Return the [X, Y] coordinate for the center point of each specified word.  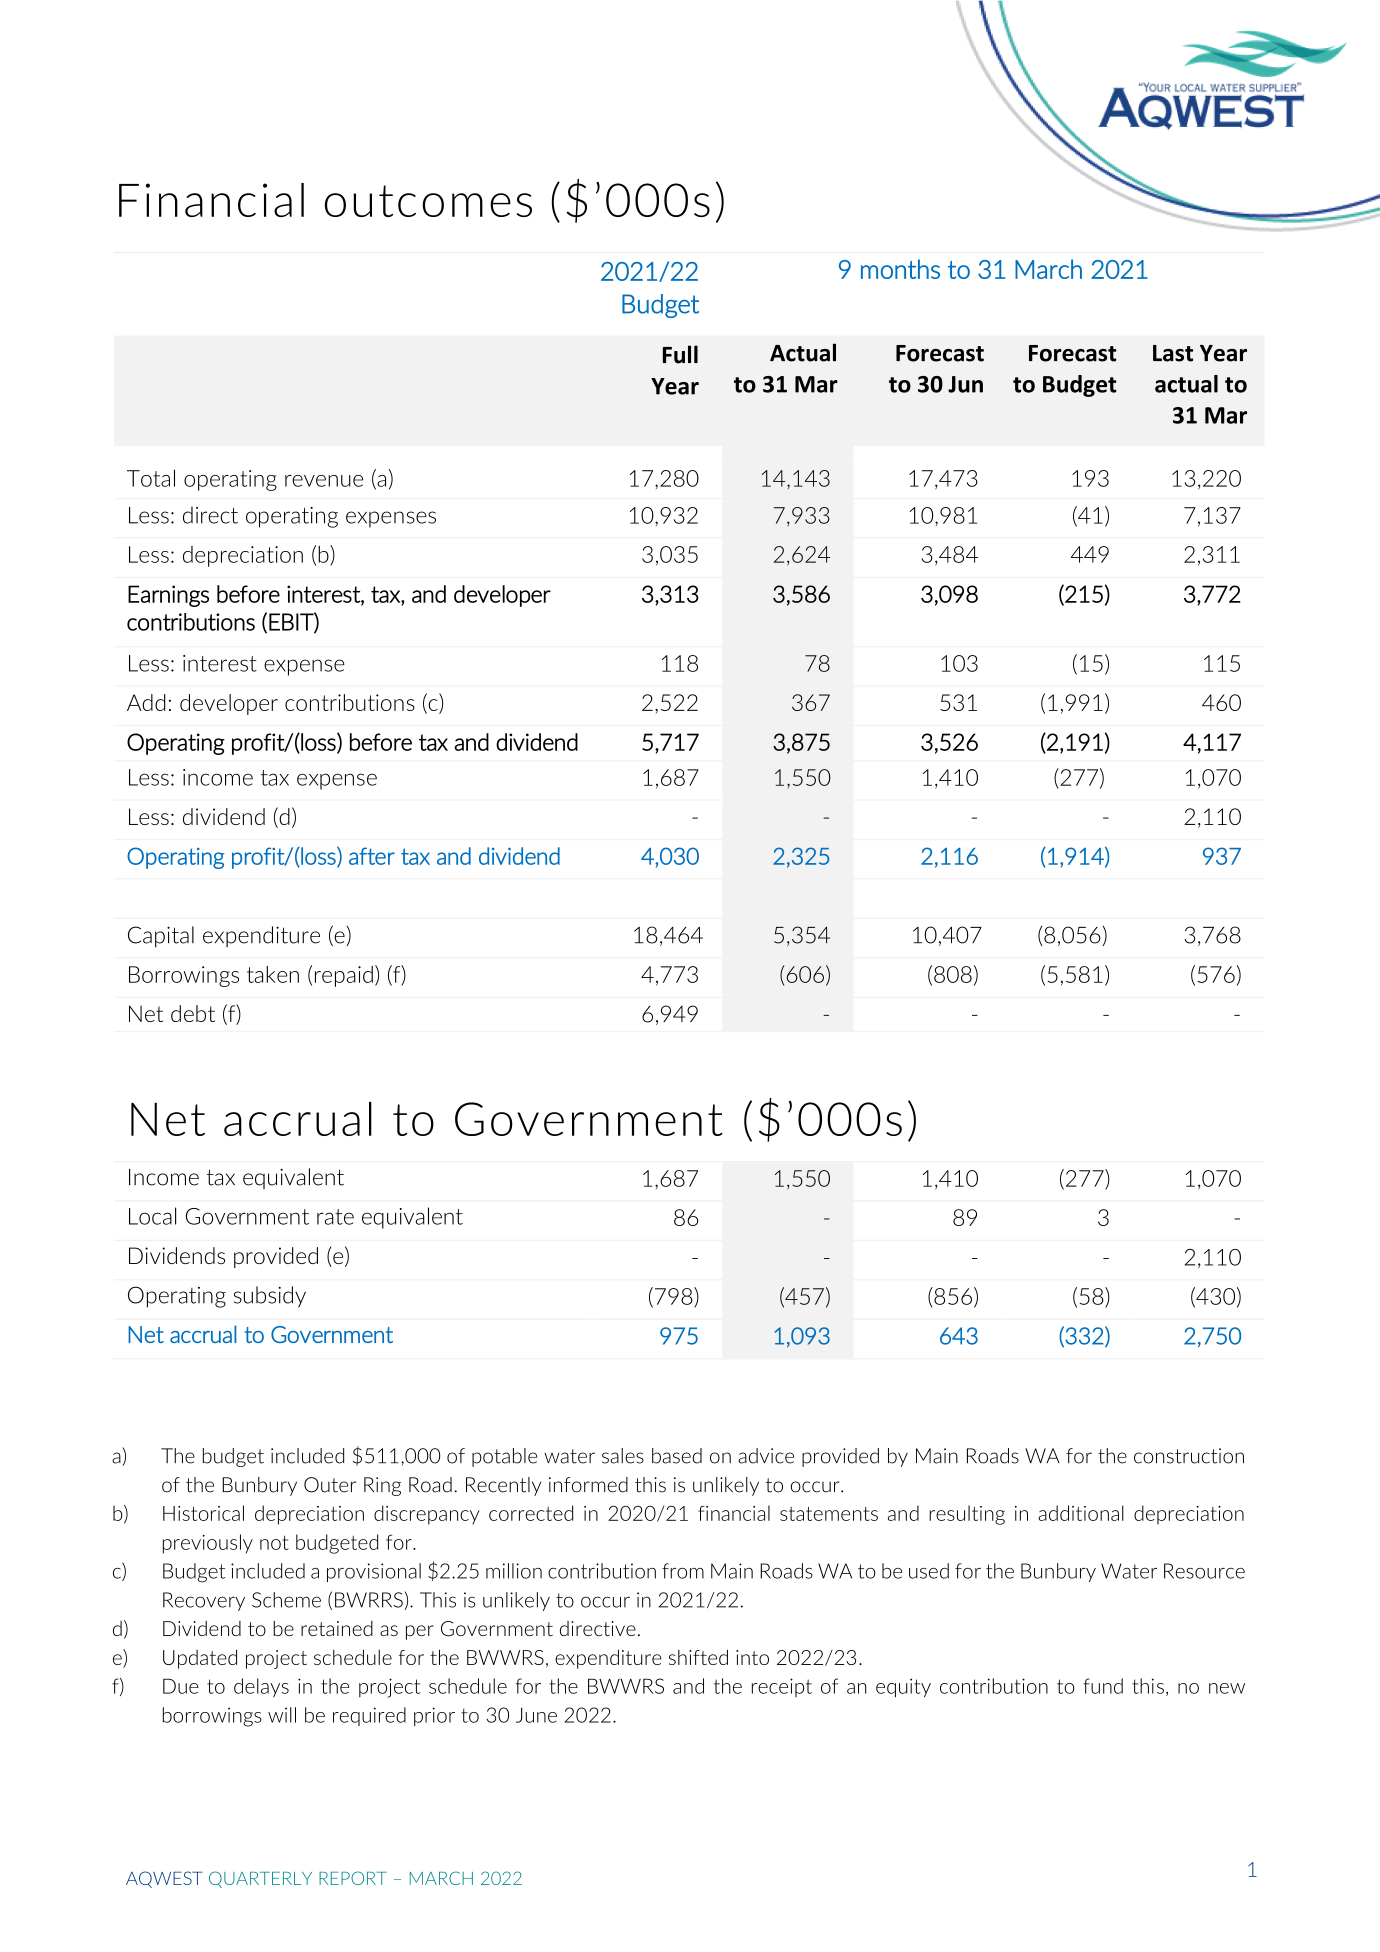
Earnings [168, 596]
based [677, 1456]
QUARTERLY [260, 1879]
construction [1189, 1456]
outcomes [428, 201]
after [372, 856]
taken [273, 974]
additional [1081, 1513]
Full [680, 354]
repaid [344, 976]
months [900, 269]
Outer [330, 1485]
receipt [782, 1687]
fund [1103, 1686]
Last [1173, 353]
